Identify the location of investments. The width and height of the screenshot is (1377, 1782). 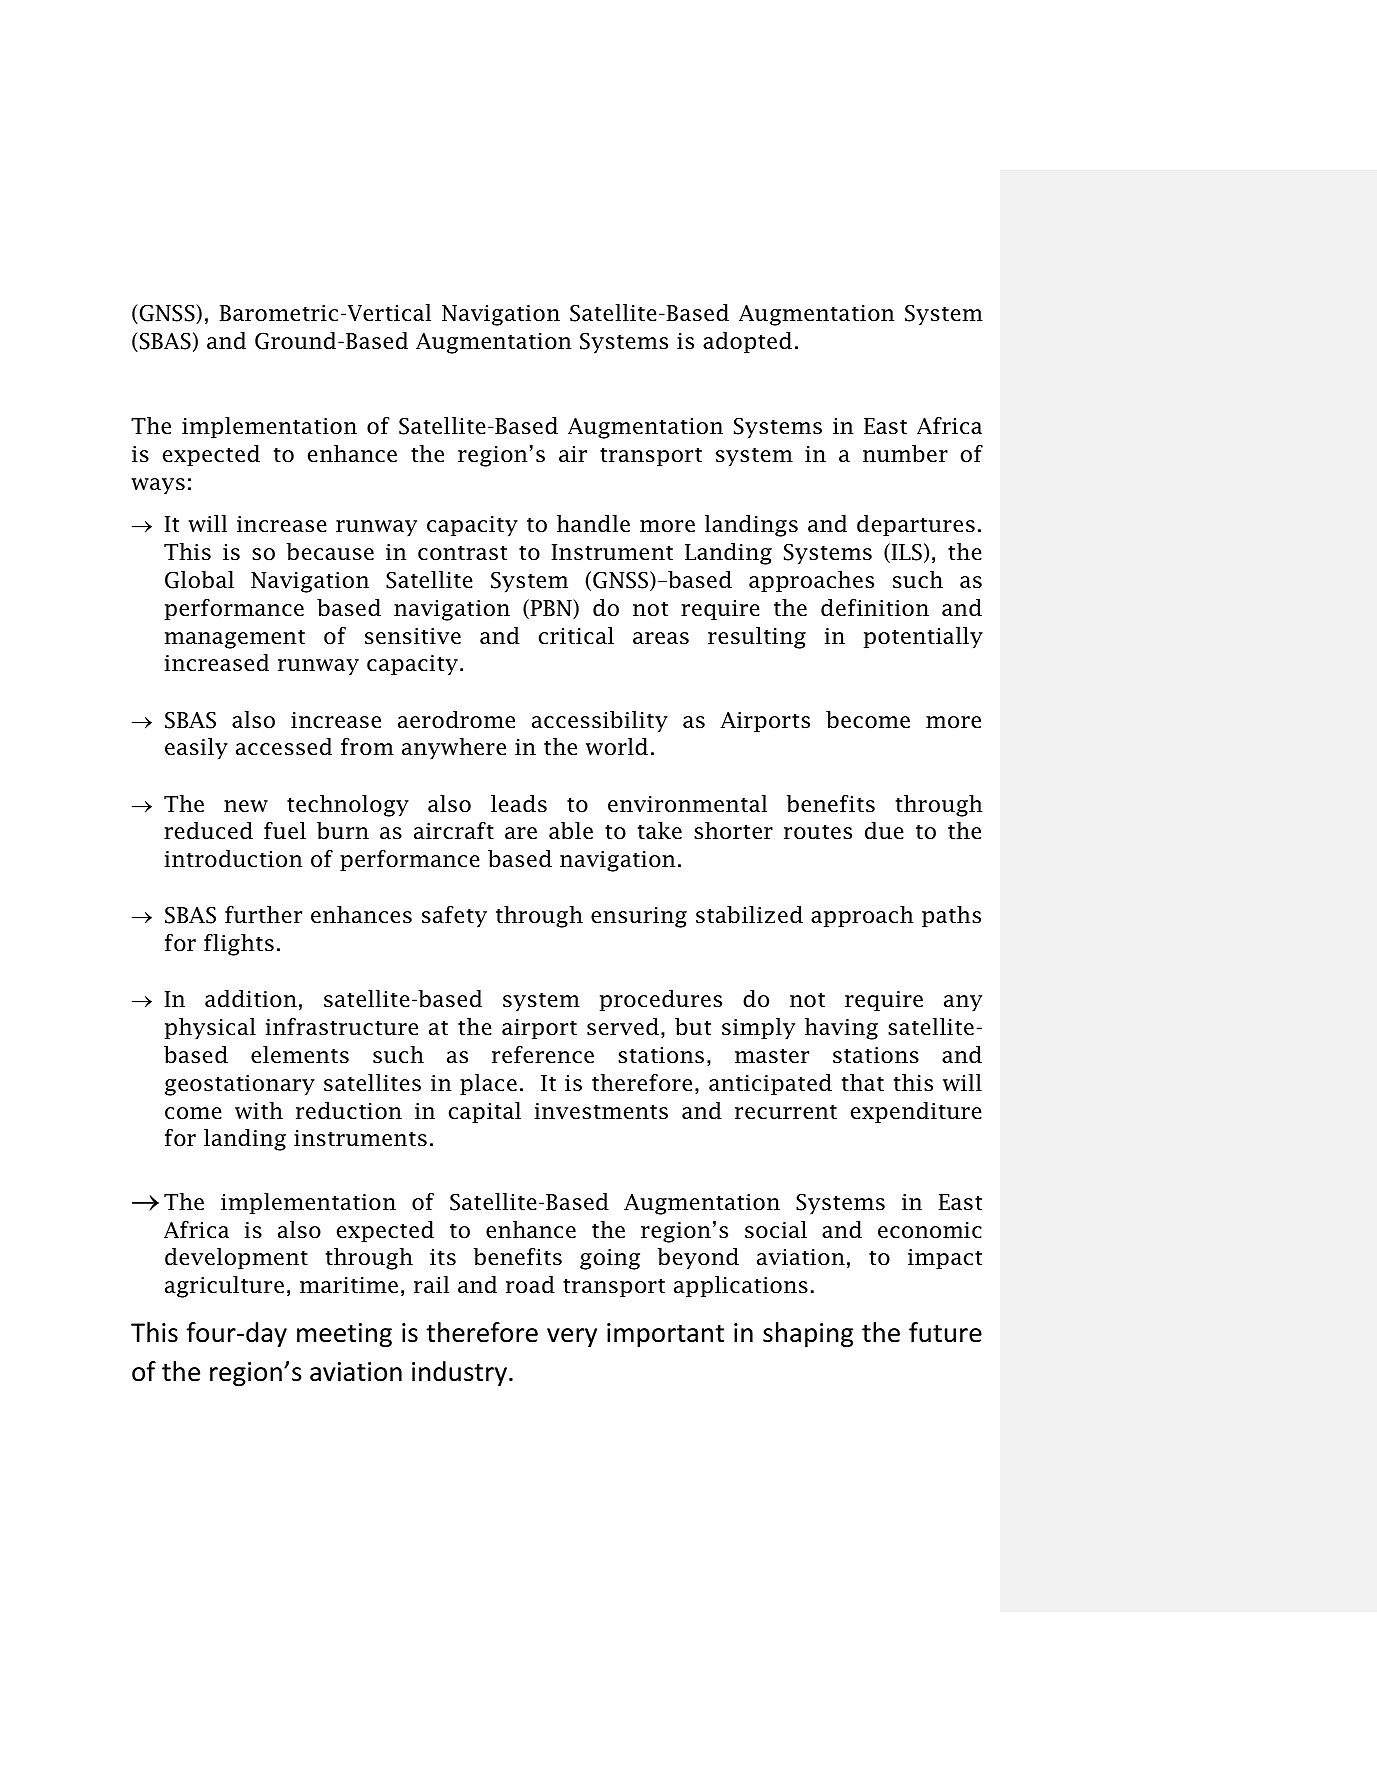
(601, 1111).
